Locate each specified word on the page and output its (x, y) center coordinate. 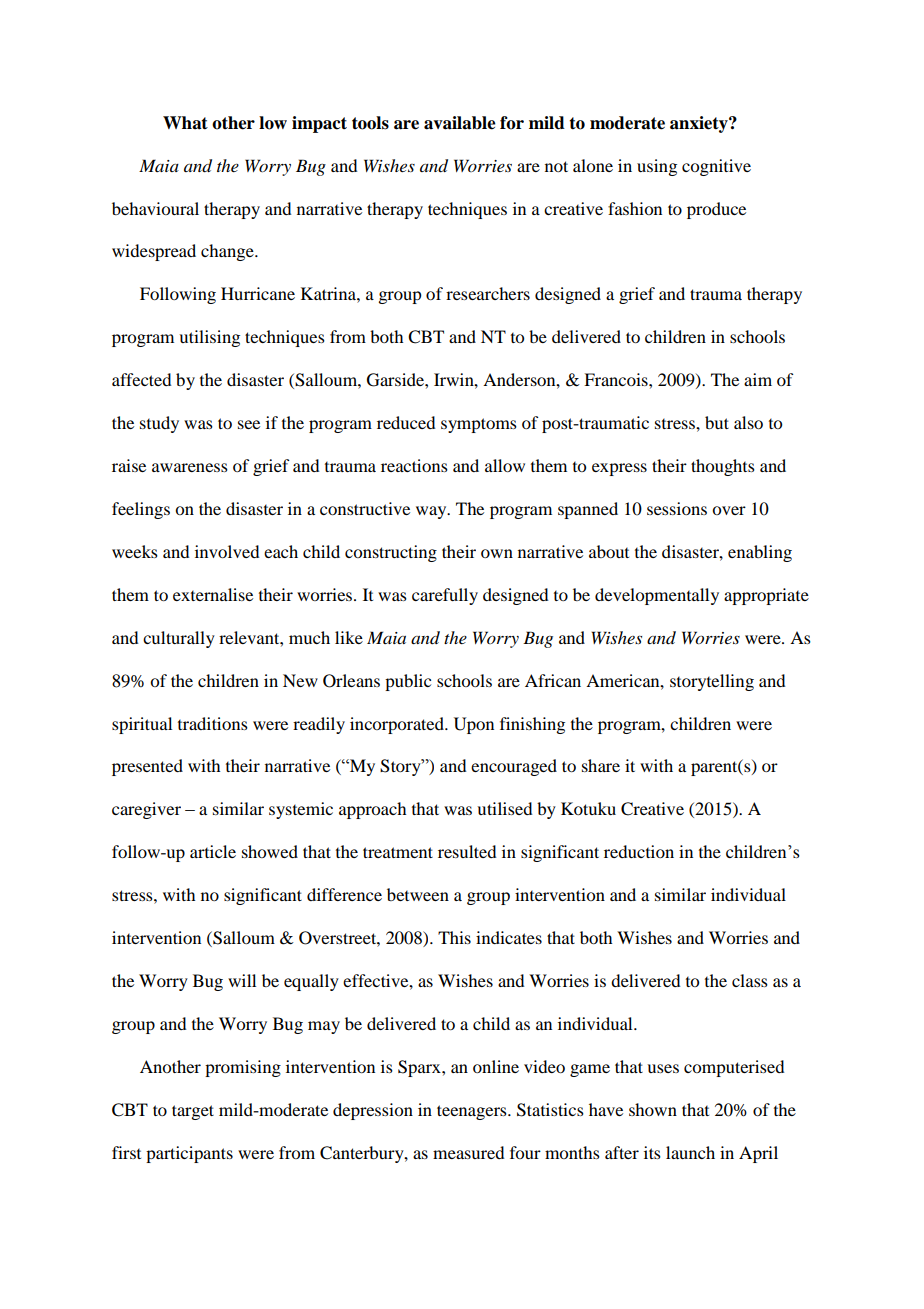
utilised (504, 808)
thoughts (723, 467)
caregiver (146, 810)
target (193, 1112)
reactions (414, 465)
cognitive (716, 167)
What (185, 123)
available (460, 123)
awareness (190, 467)
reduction (639, 851)
